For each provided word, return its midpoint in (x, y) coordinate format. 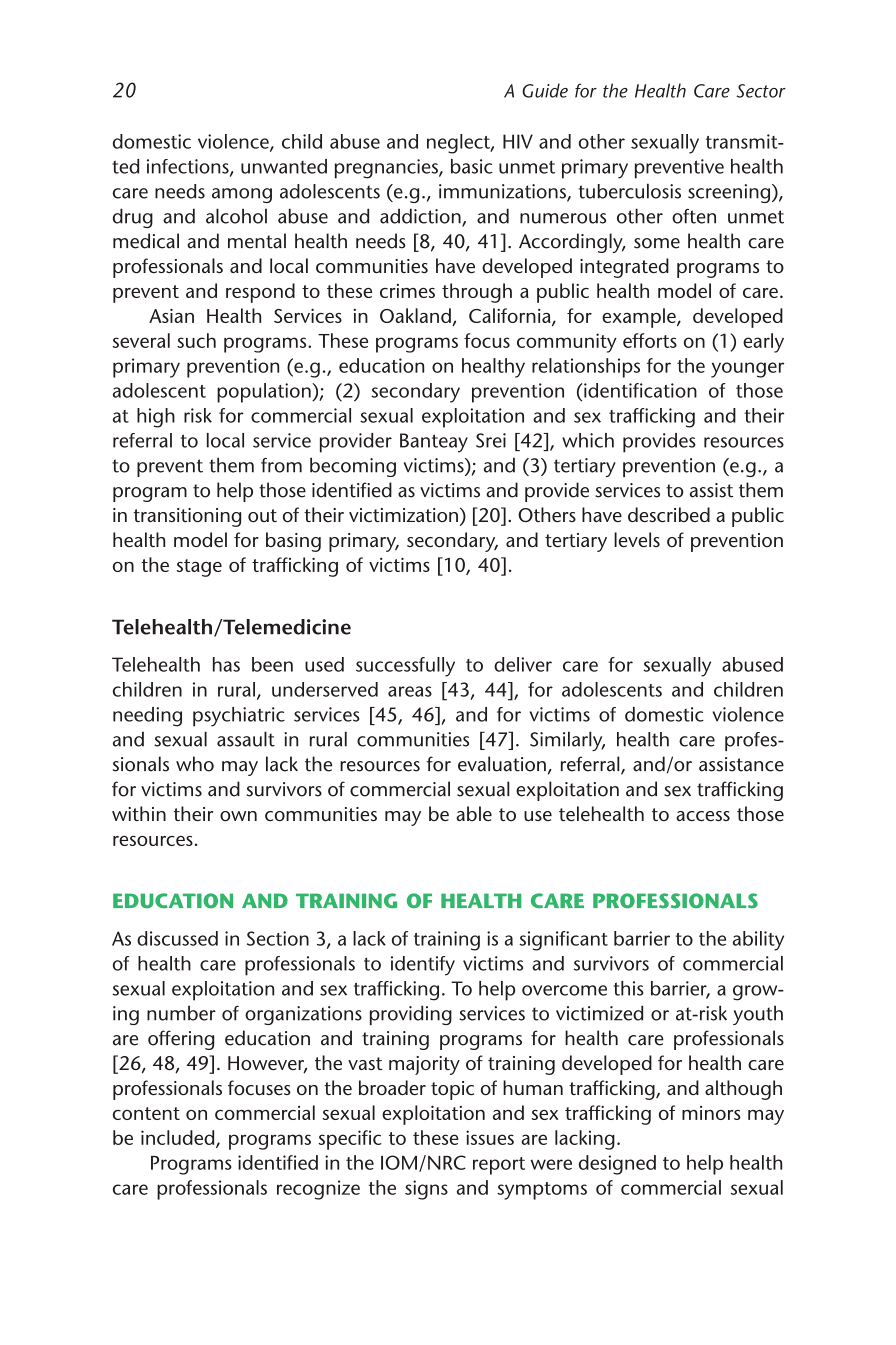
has (226, 664)
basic (472, 166)
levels (637, 539)
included (179, 1138)
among (242, 195)
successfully (405, 667)
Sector (761, 91)
